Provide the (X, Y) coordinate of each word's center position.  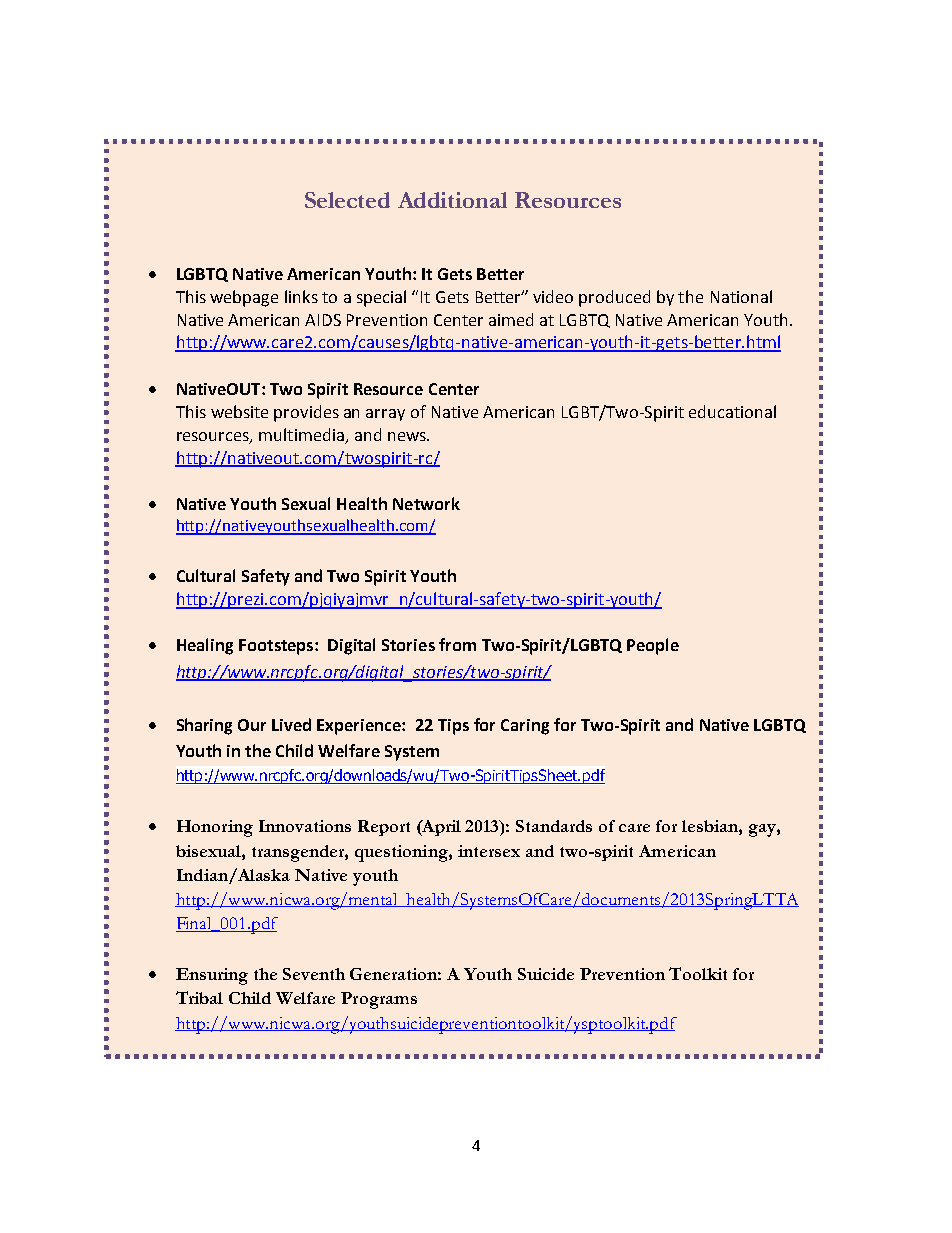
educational (732, 411)
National (741, 296)
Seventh (314, 974)
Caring (525, 727)
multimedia (301, 434)
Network (426, 503)
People (653, 646)
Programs (379, 1000)
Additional (452, 200)
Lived (291, 724)
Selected (347, 200)
